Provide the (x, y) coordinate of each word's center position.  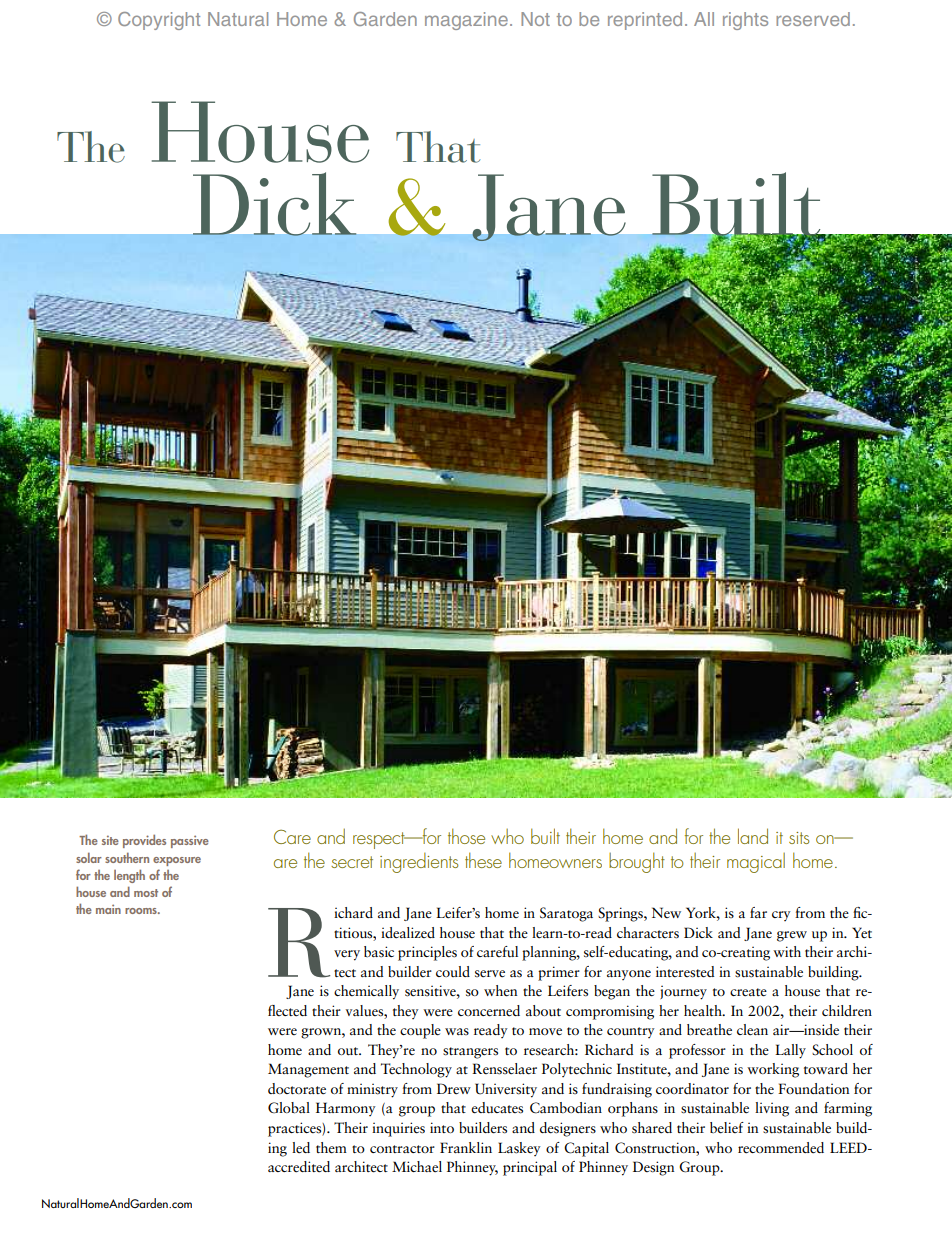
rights (745, 21)
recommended (781, 1147)
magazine (466, 21)
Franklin (466, 1147)
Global (289, 1108)
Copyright (159, 21)
